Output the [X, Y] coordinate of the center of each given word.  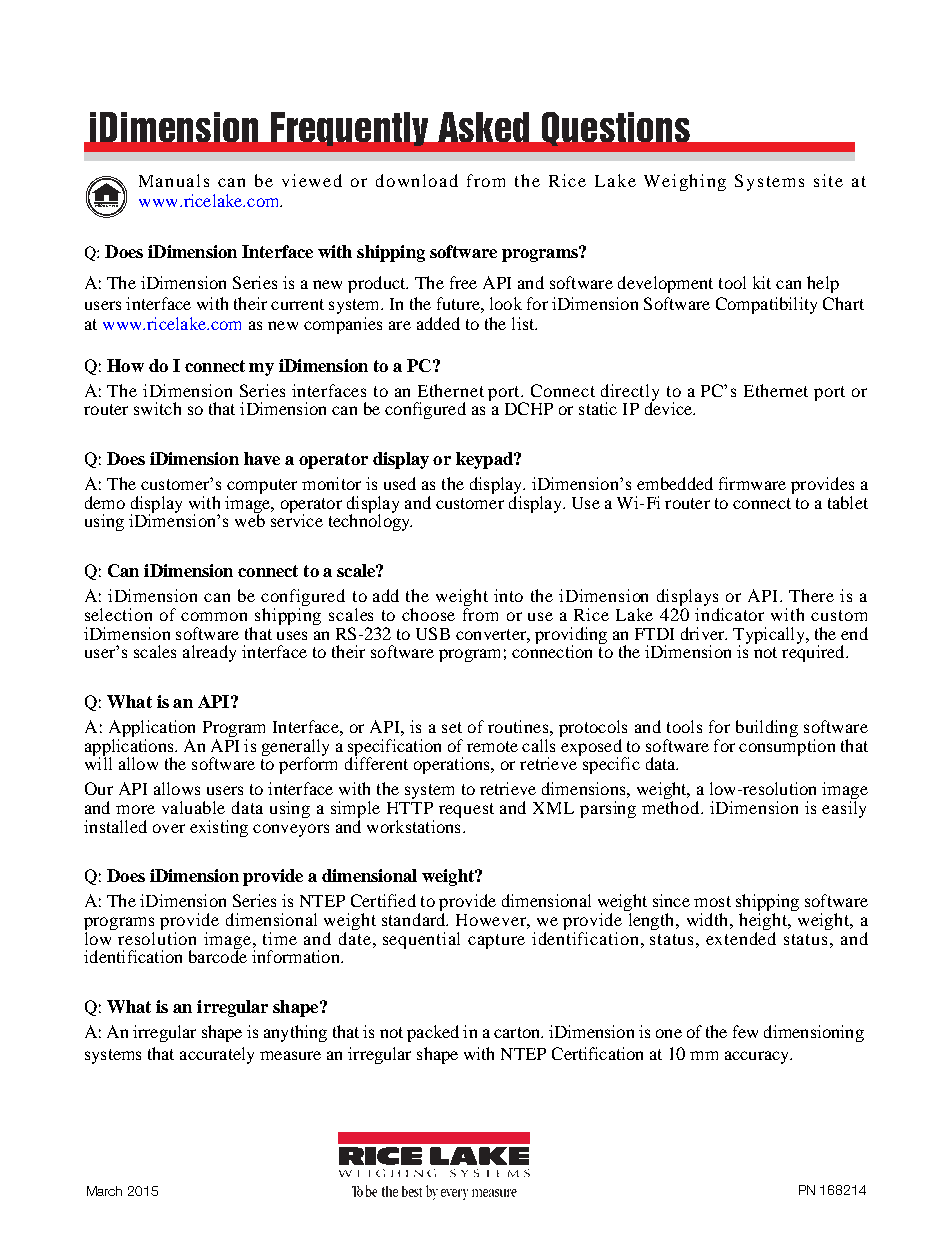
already [209, 653]
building [767, 728]
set [452, 727]
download [417, 180]
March [104, 1191]
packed [433, 1033]
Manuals [174, 180]
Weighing [685, 182]
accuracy [758, 1057]
